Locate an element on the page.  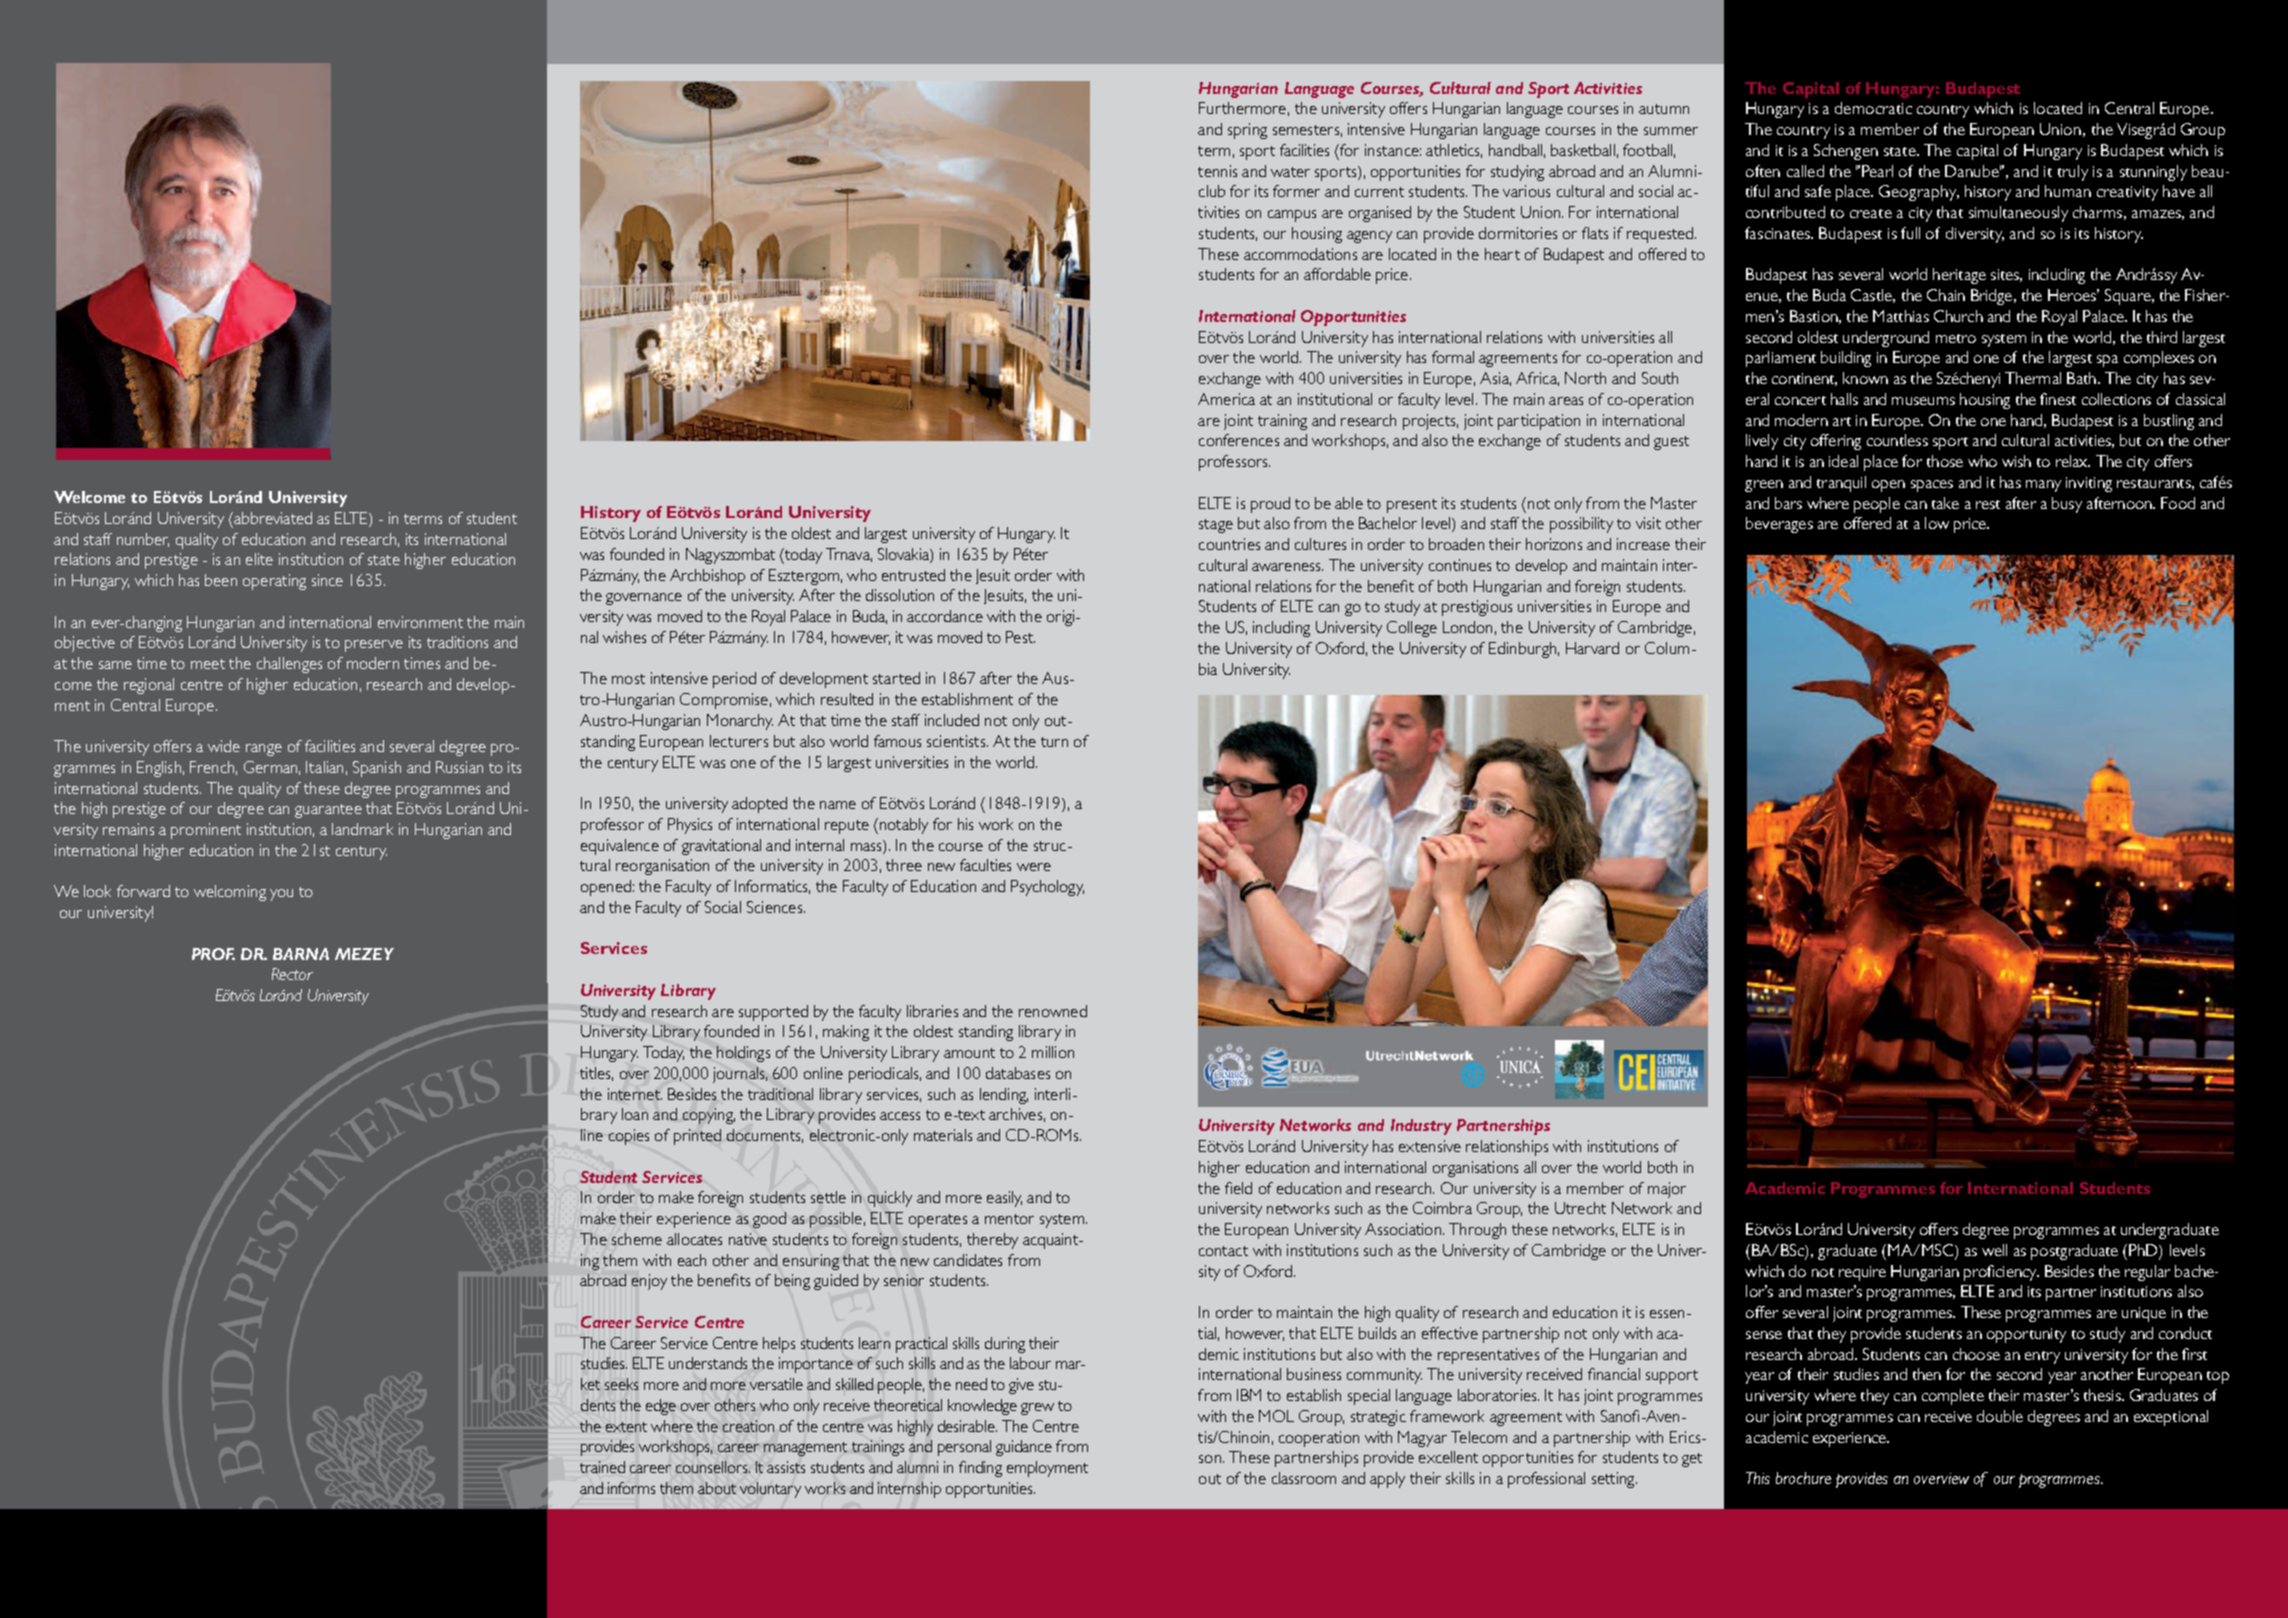
Danube is located at coordinates (1973, 171).
